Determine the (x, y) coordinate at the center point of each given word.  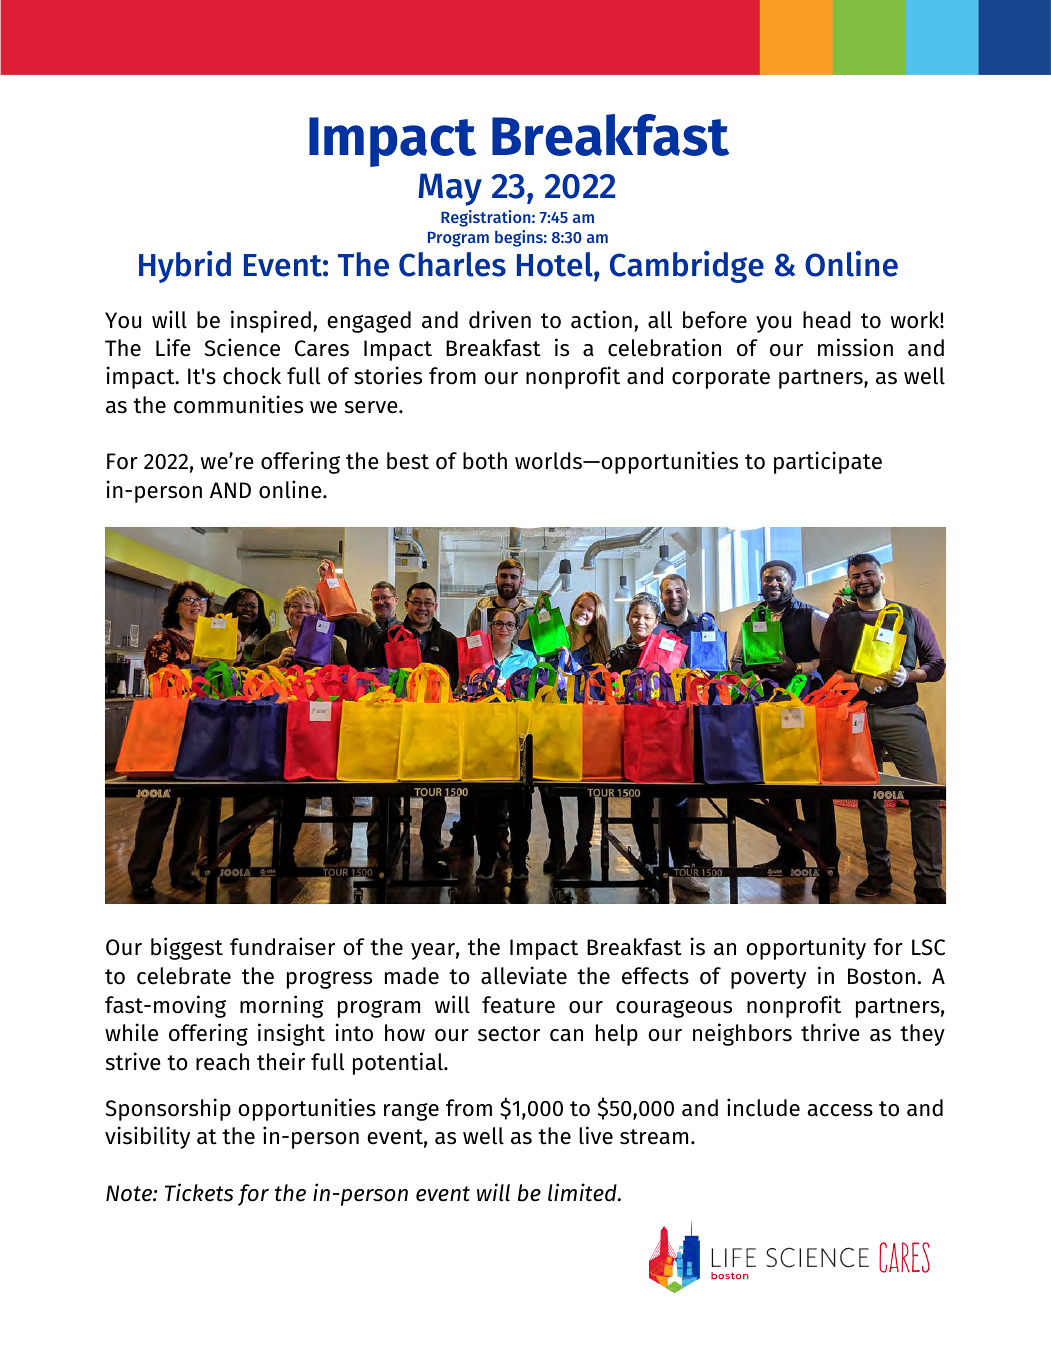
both (485, 461)
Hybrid (185, 267)
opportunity (806, 948)
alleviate (524, 975)
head (827, 320)
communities (238, 404)
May (450, 189)
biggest (187, 948)
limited (583, 1192)
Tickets (199, 1192)
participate (828, 462)
